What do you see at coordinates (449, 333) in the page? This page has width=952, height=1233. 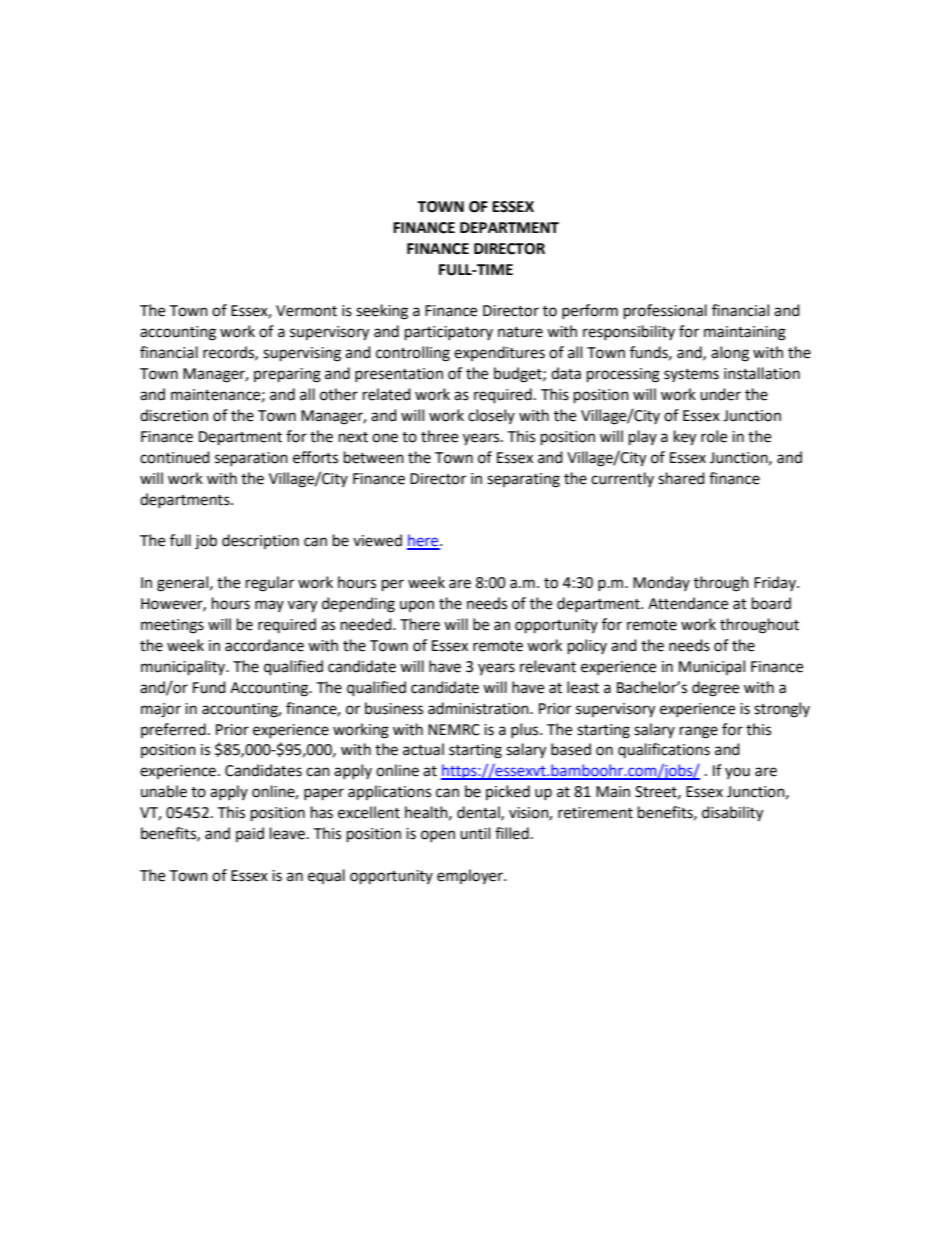 I see `participatory` at bounding box center [449, 333].
